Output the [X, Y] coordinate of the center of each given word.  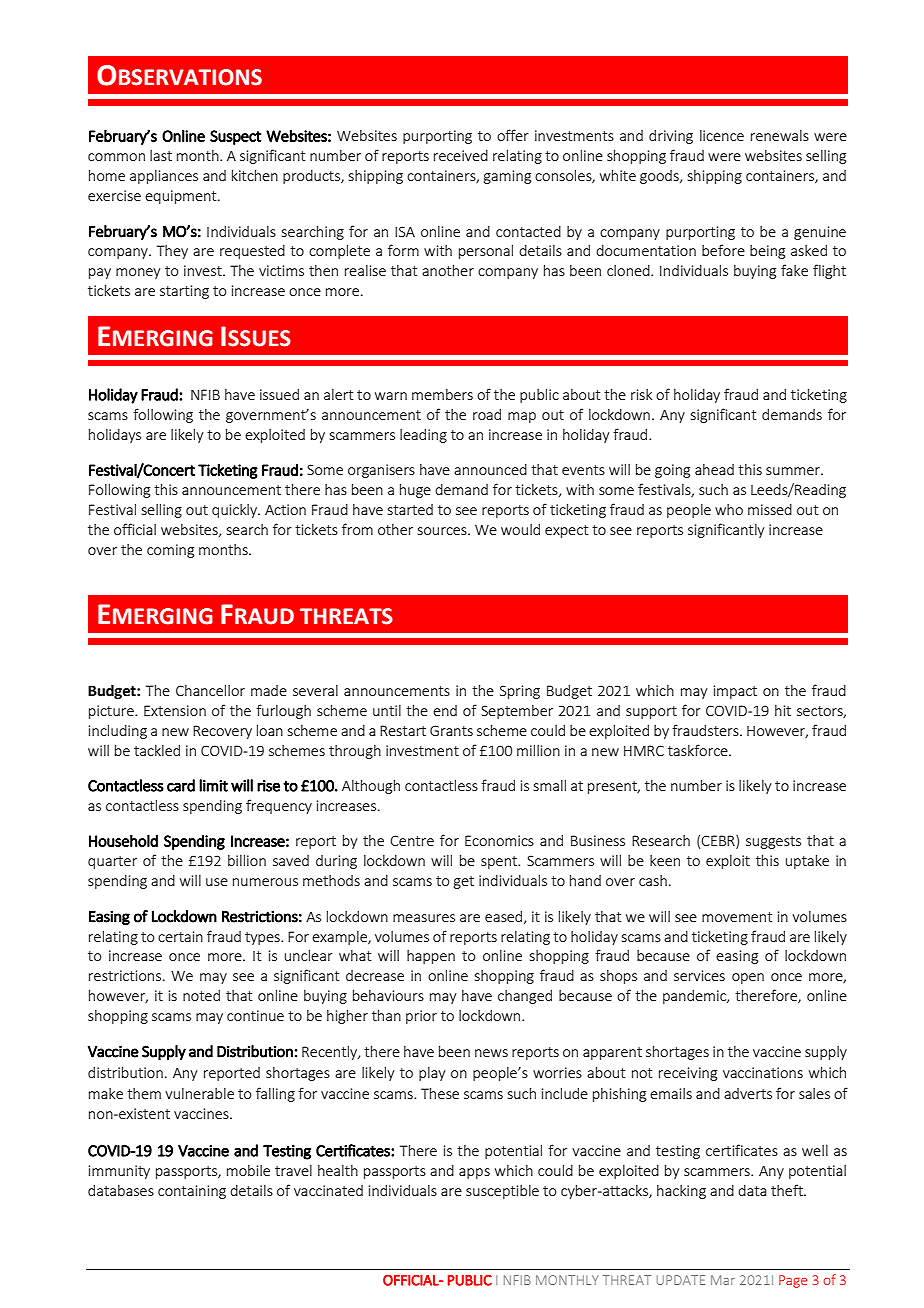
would [520, 529]
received [461, 155]
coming [170, 551]
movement [737, 917]
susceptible [502, 1192]
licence [722, 135]
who [729, 509]
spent [500, 862]
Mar [723, 1280]
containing [192, 1192]
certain [180, 936]
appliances [164, 177]
